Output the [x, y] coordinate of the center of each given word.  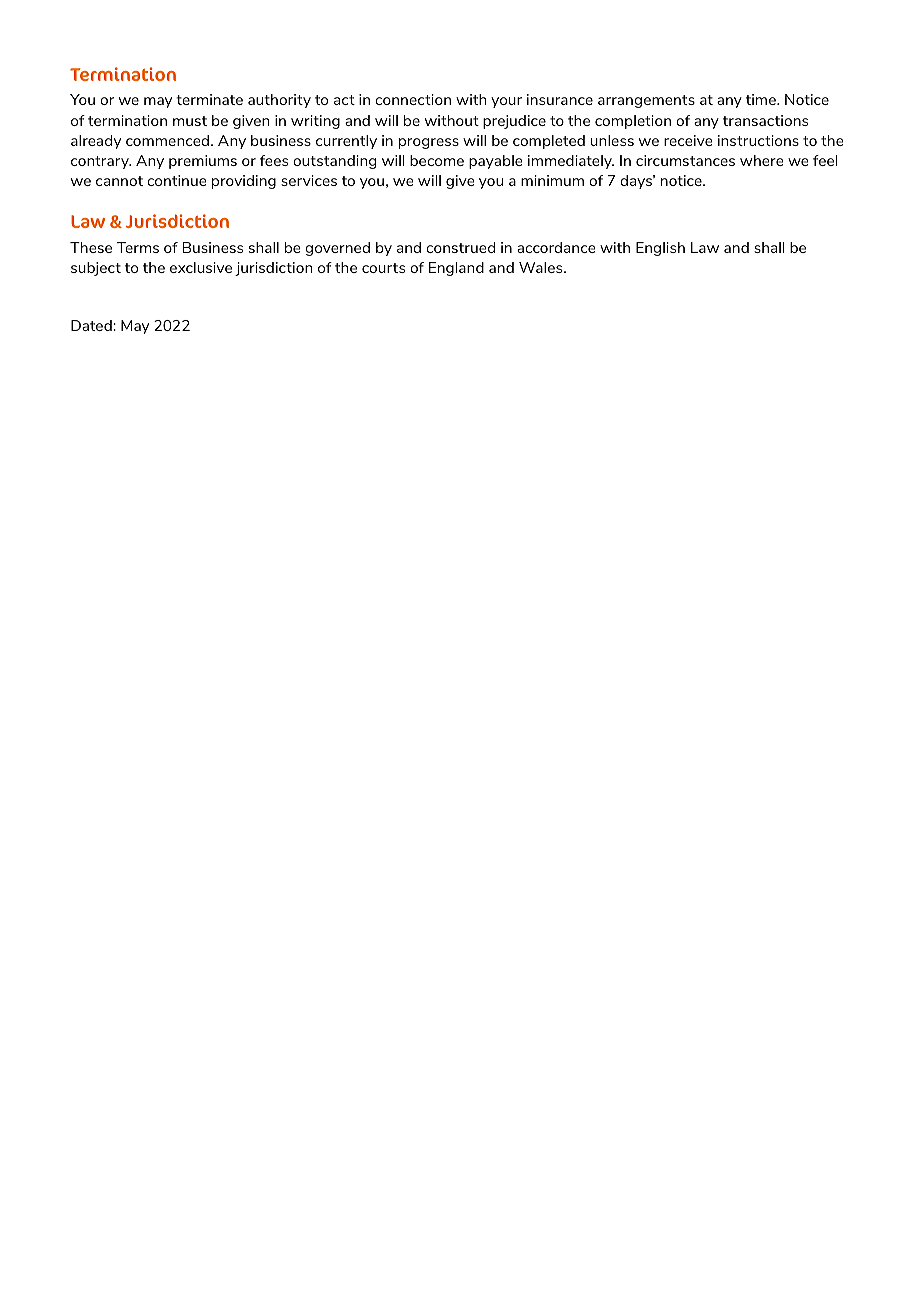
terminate [209, 99]
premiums [203, 162]
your [506, 102]
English [660, 249]
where [761, 160]
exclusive [201, 267]
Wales [542, 267]
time [762, 99]
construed [460, 247]
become [437, 160]
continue [176, 180]
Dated [92, 325]
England [456, 269]
